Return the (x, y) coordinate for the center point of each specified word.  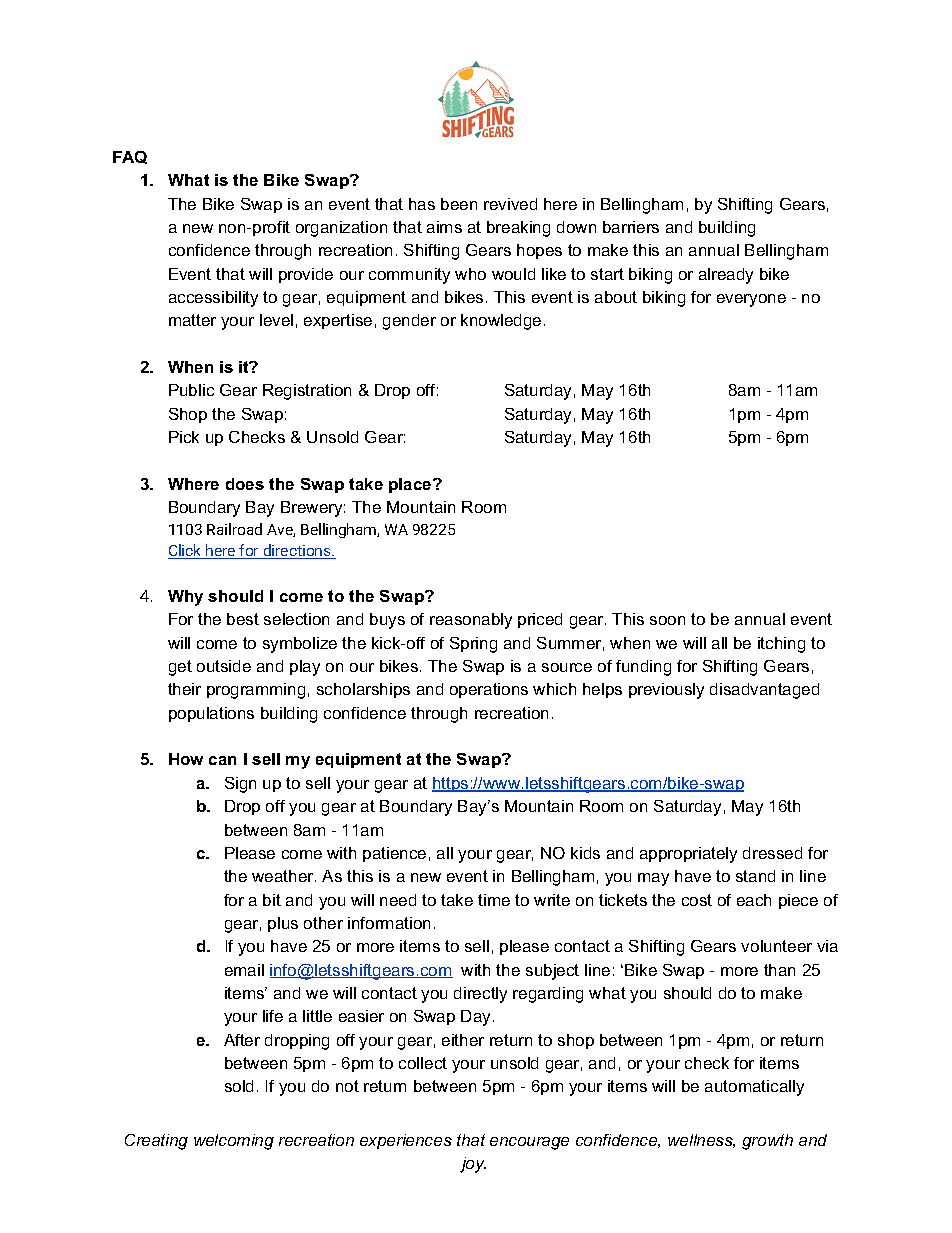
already (726, 276)
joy (473, 1165)
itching (781, 645)
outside (224, 666)
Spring (473, 645)
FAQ (130, 157)
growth (767, 1142)
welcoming (234, 1142)
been (459, 204)
